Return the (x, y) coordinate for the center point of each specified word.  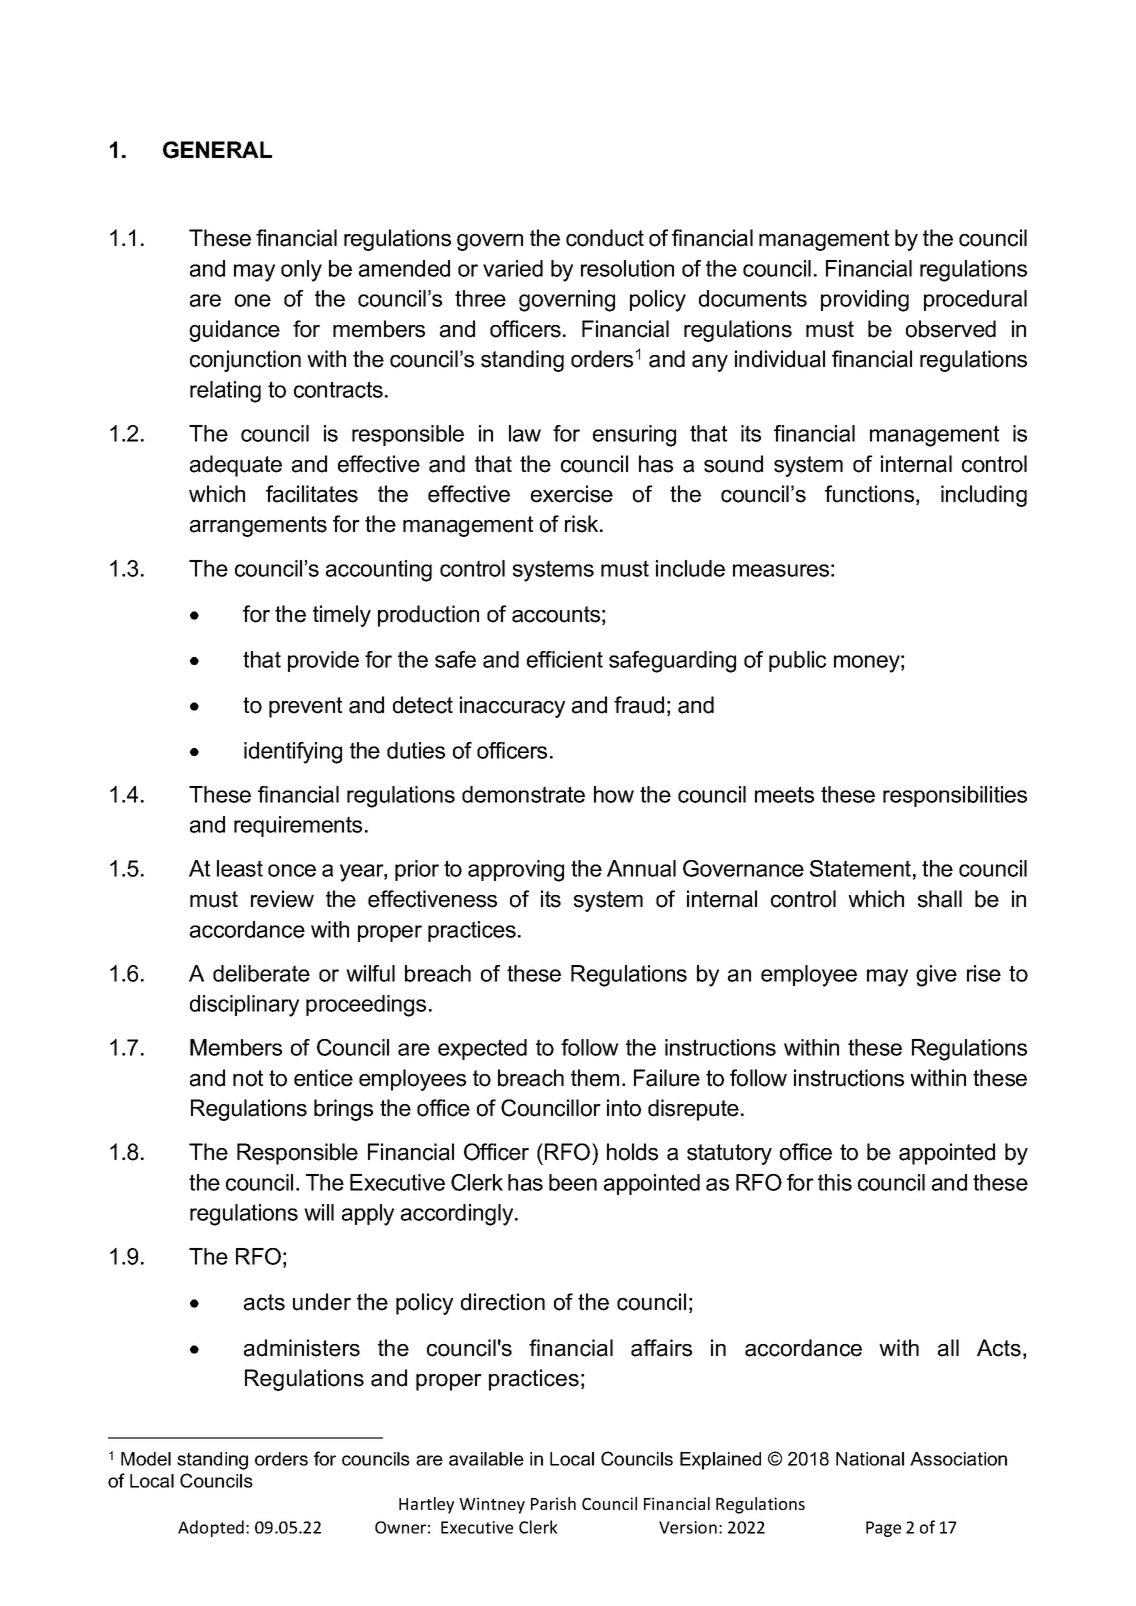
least (240, 868)
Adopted (211, 1528)
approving (516, 871)
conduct (605, 238)
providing (865, 301)
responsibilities (955, 796)
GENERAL (217, 150)
